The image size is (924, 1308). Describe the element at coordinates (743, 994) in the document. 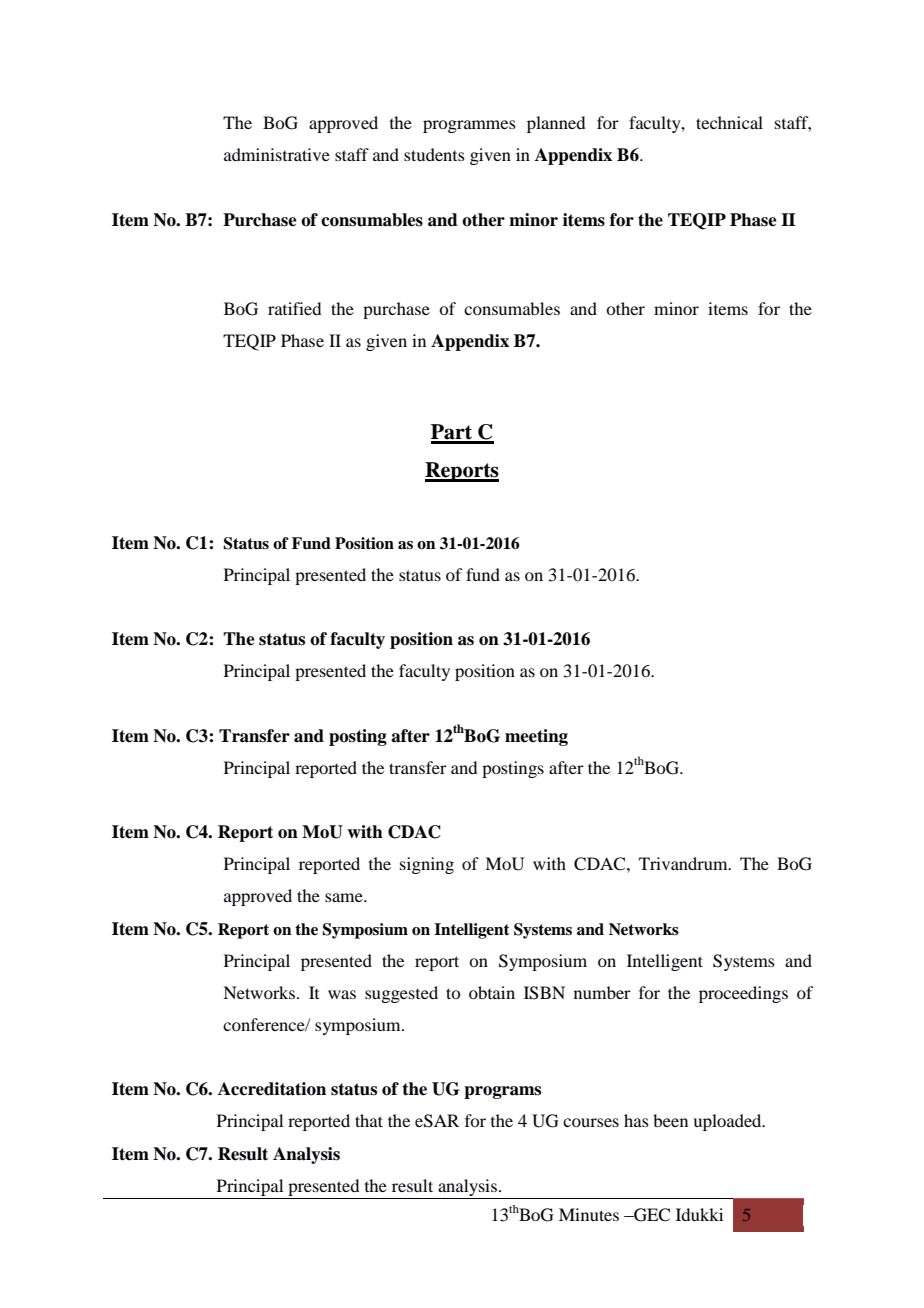

I see `proceedings` at that location.
